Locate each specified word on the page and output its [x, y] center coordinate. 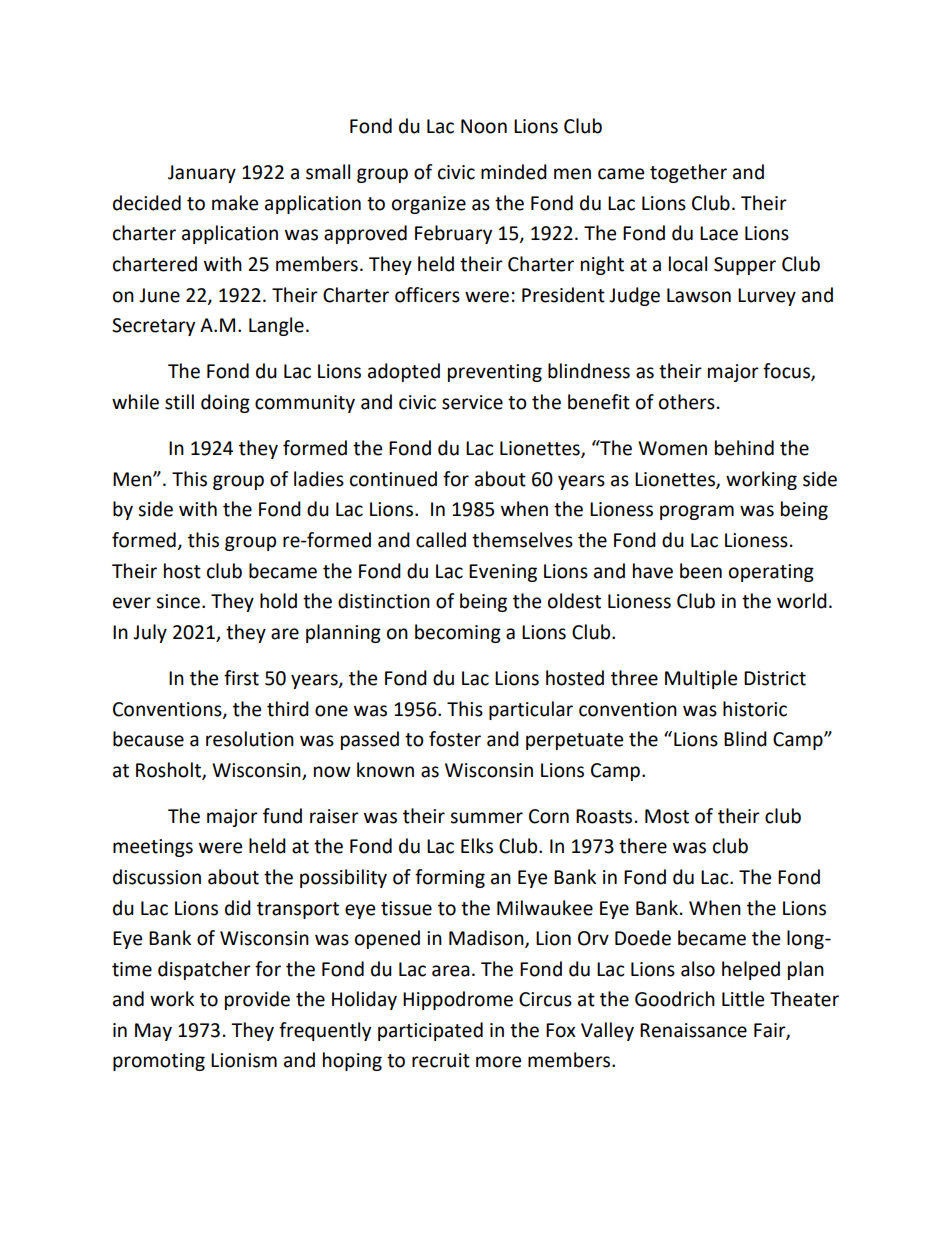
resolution [250, 739]
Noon [484, 126]
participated [430, 1031]
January [202, 174]
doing [225, 403]
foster [455, 739]
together [688, 173]
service [472, 402]
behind [744, 448]
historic [755, 709]
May [153, 1032]
